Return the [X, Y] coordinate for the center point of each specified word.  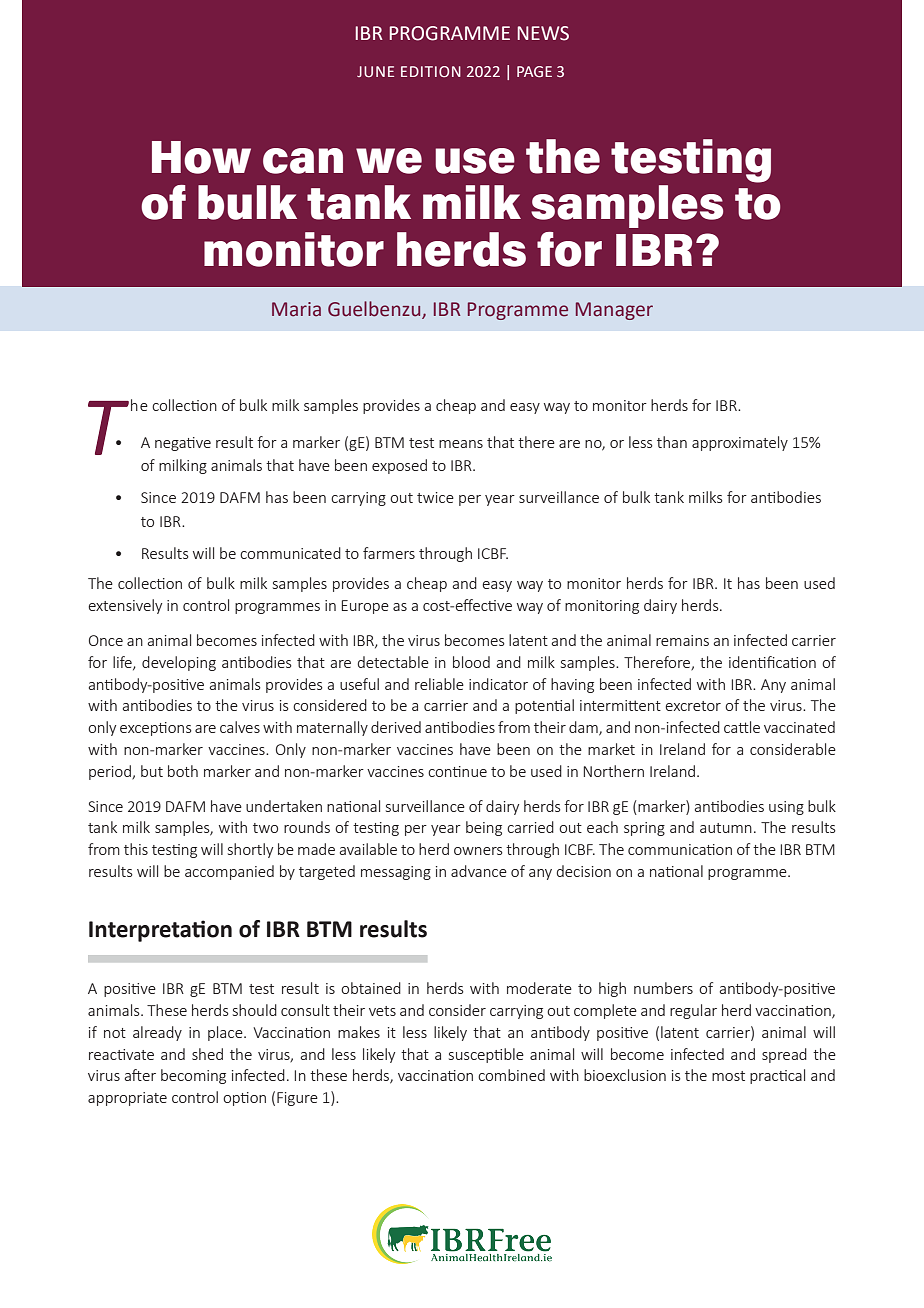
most [728, 1076]
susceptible [486, 1055]
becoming [193, 1076]
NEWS [543, 33]
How [201, 157]
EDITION [431, 71]
